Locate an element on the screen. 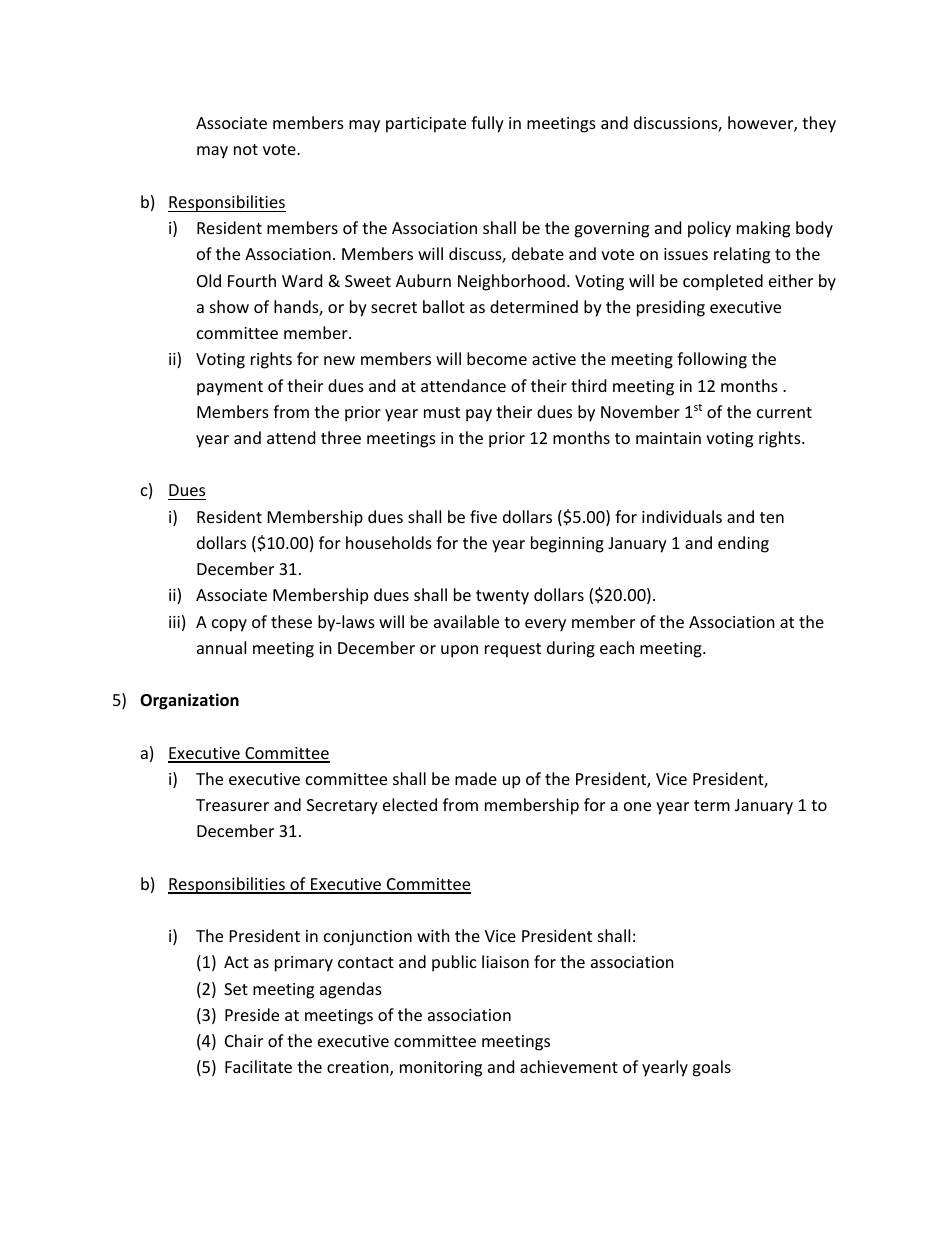  monitoring is located at coordinates (441, 1069).
